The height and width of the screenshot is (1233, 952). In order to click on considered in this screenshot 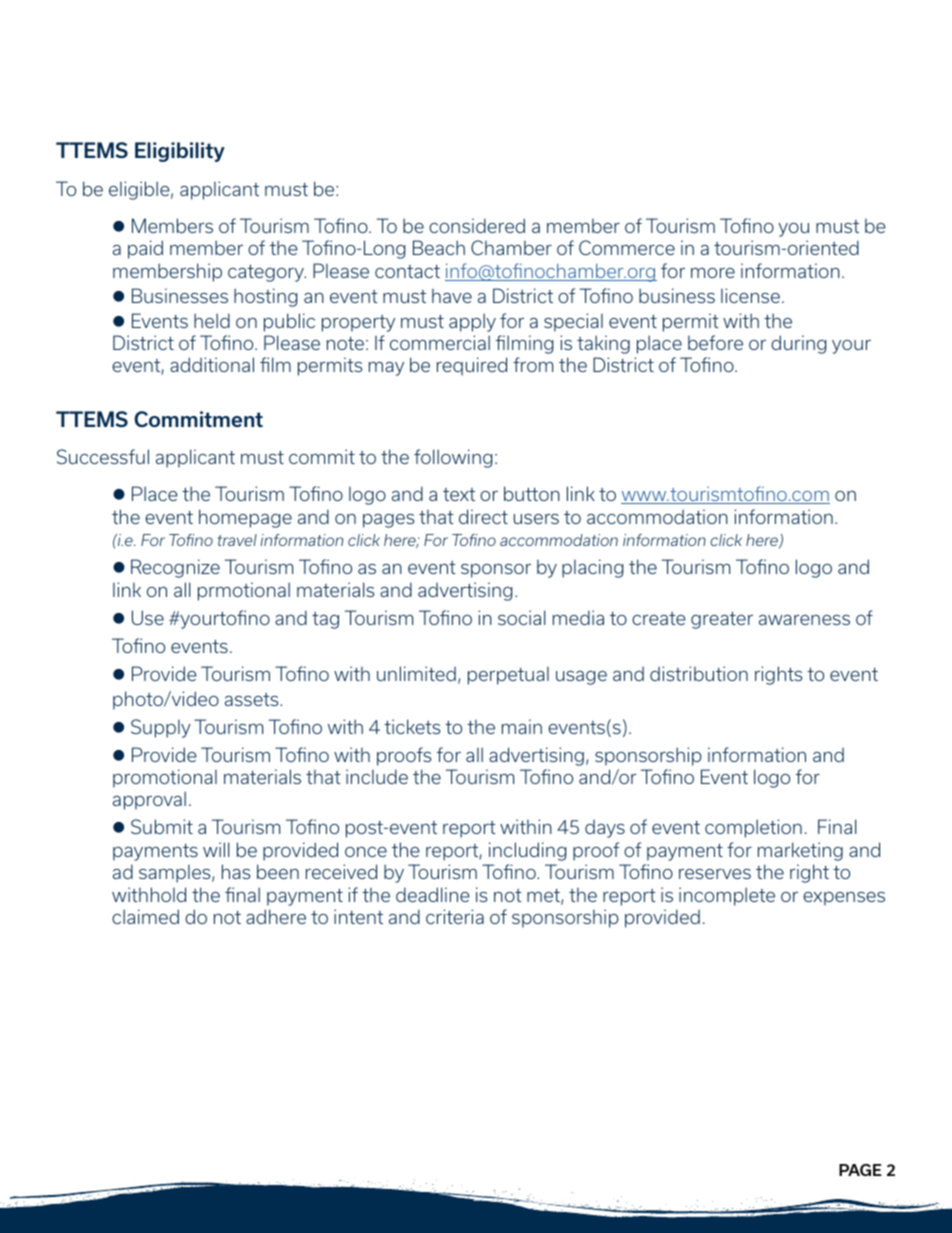, I will do `click(477, 225)`.
